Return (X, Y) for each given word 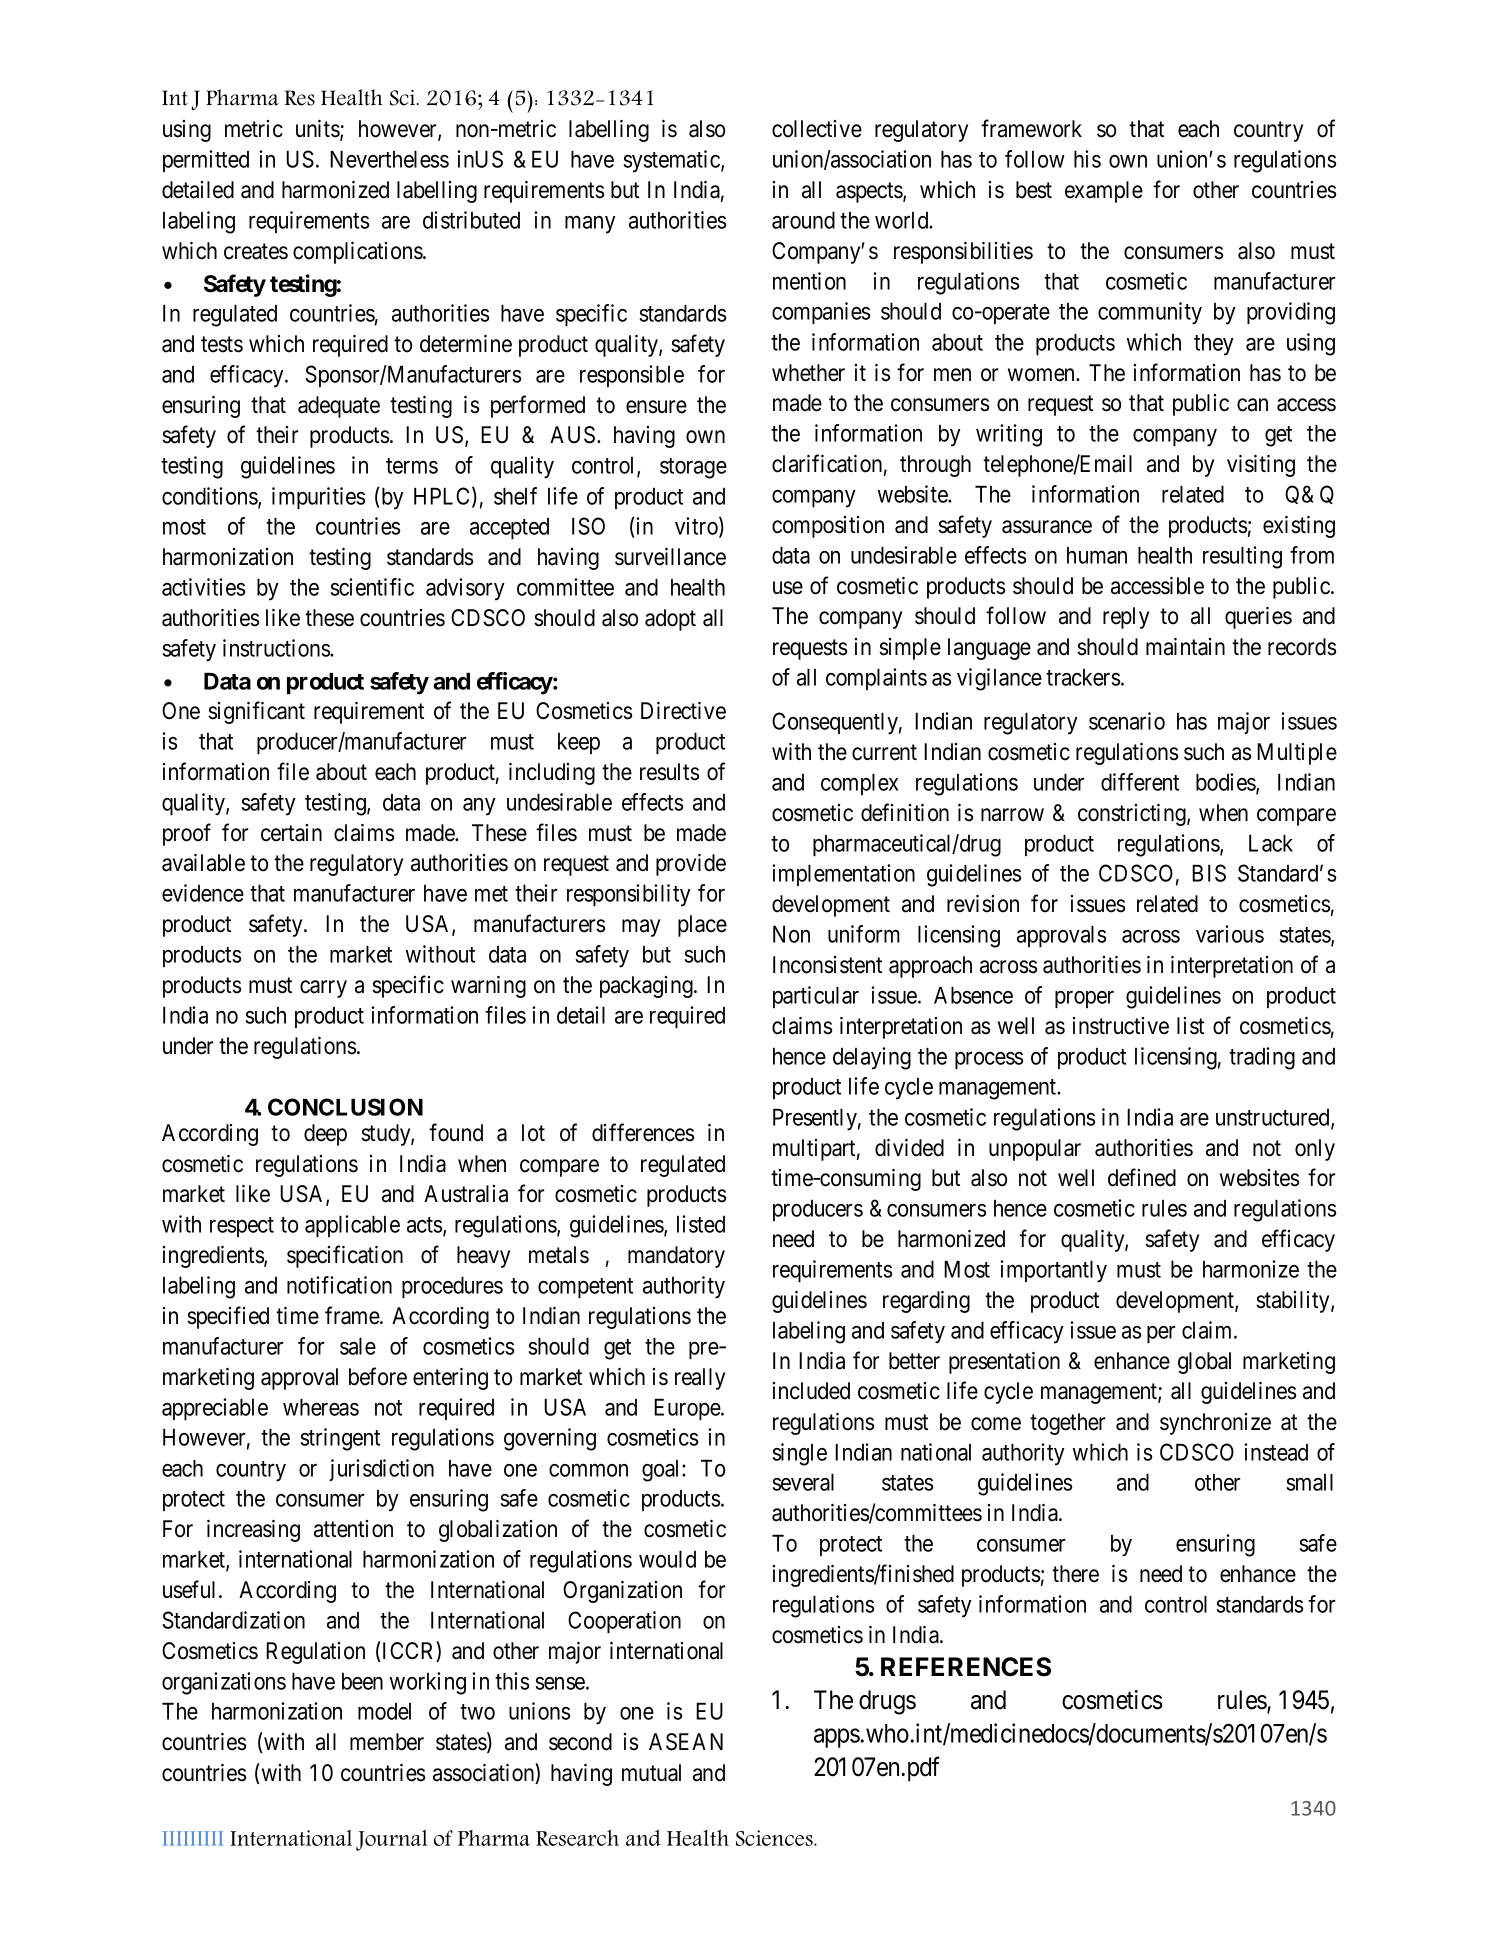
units (318, 130)
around (803, 220)
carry (323, 989)
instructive (1121, 1026)
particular (816, 997)
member (387, 1742)
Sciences (775, 1838)
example (1104, 192)
